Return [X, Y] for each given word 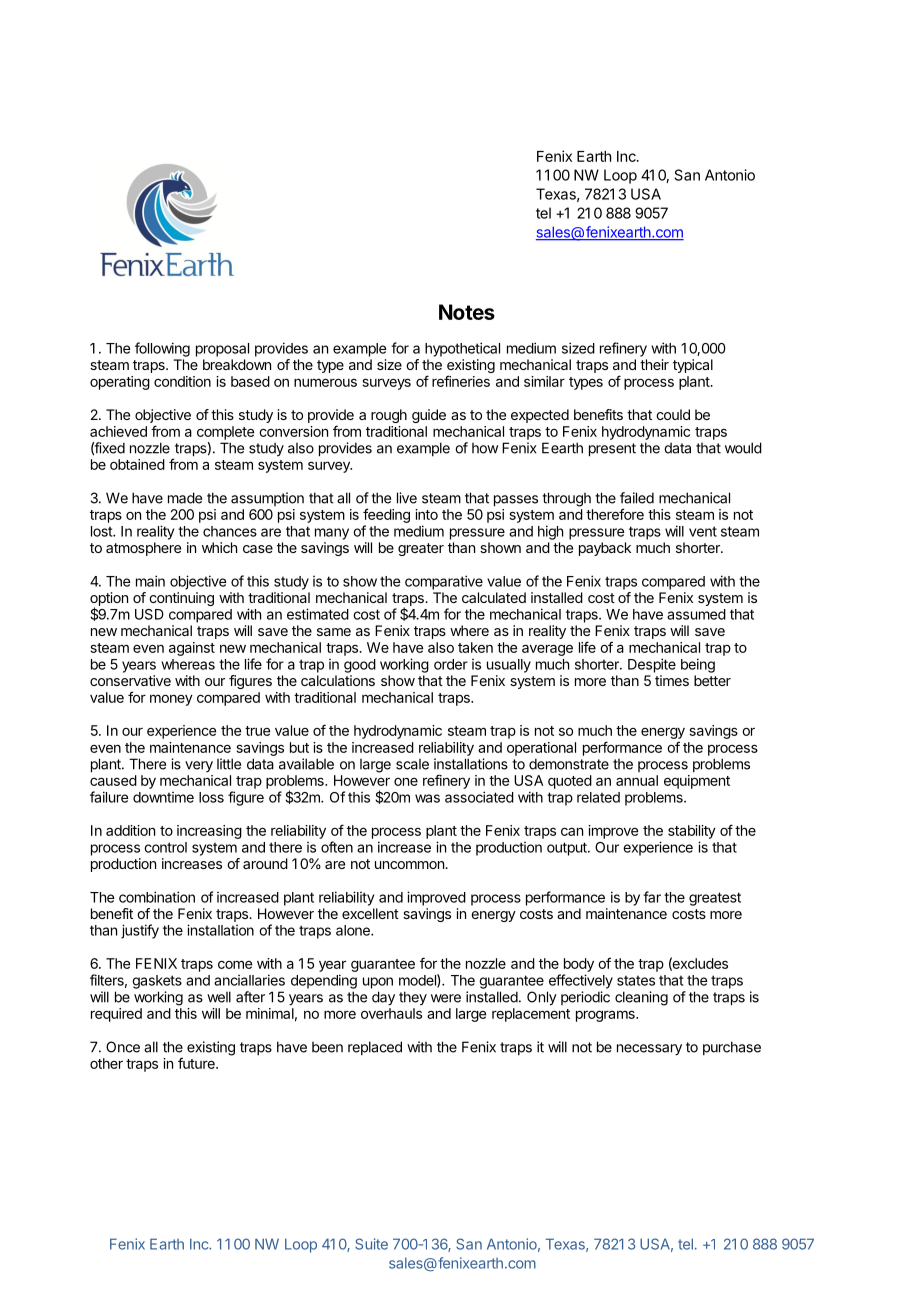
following [162, 349]
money [171, 700]
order [451, 664]
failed [637, 498]
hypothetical [462, 349]
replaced [375, 1048]
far [652, 897]
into [426, 514]
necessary [649, 1050]
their [654, 364]
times [672, 680]
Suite [371, 1244]
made [185, 498]
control [165, 847]
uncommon [410, 865]
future [197, 1063]
